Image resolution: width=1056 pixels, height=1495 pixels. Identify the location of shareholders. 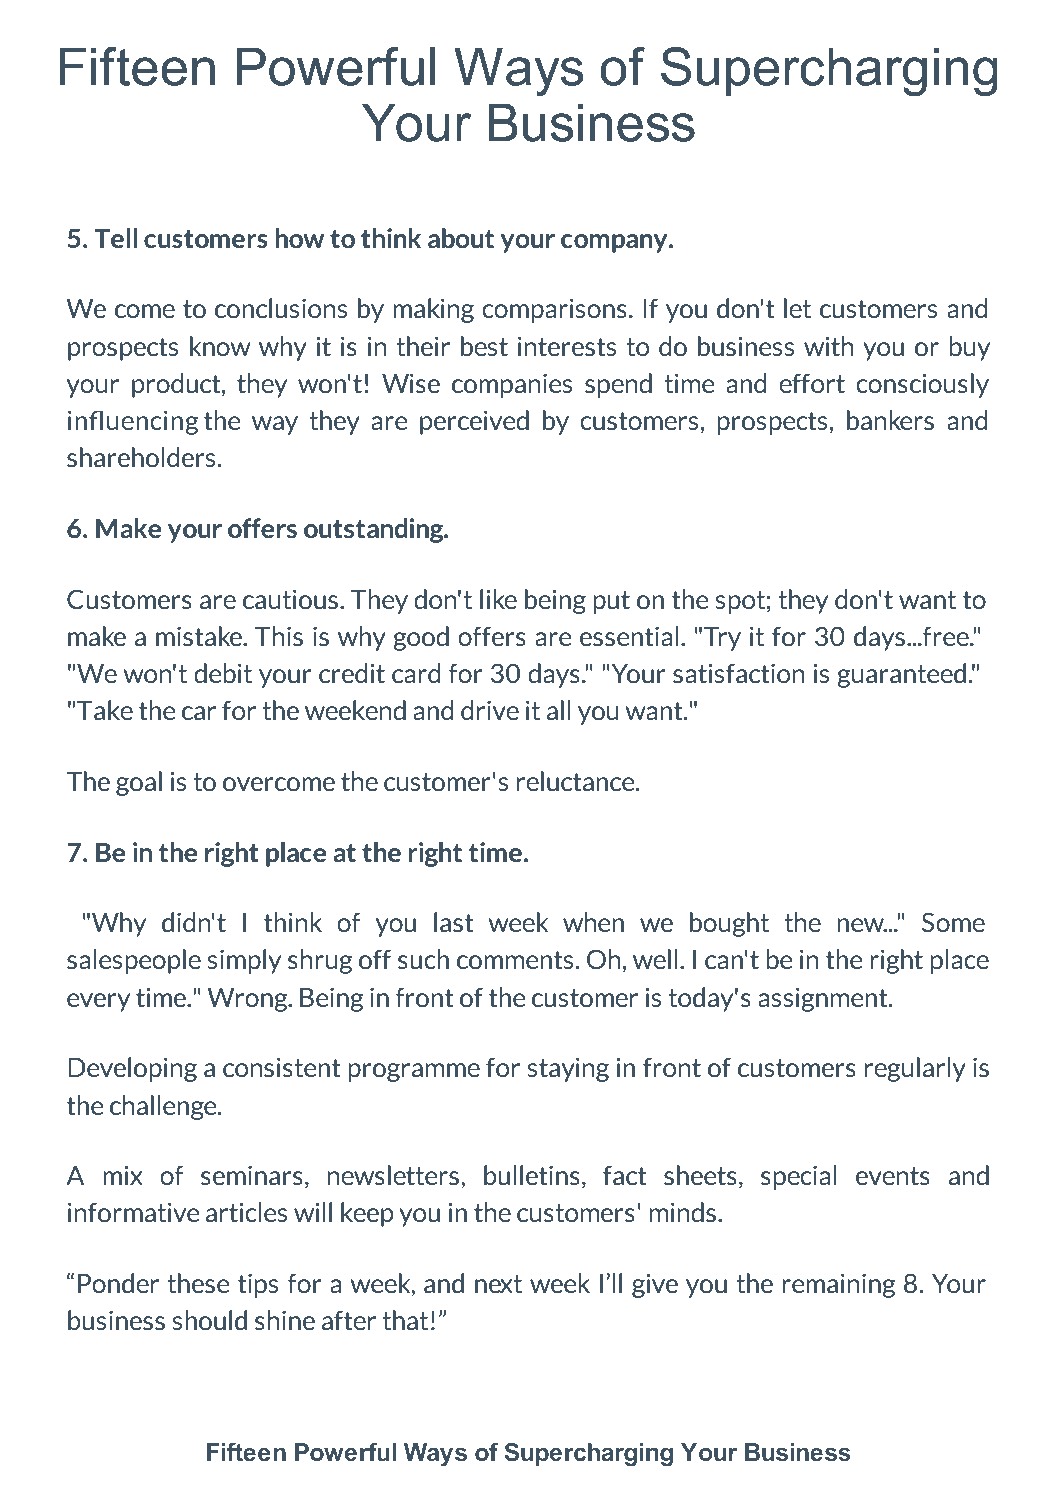
(141, 457).
